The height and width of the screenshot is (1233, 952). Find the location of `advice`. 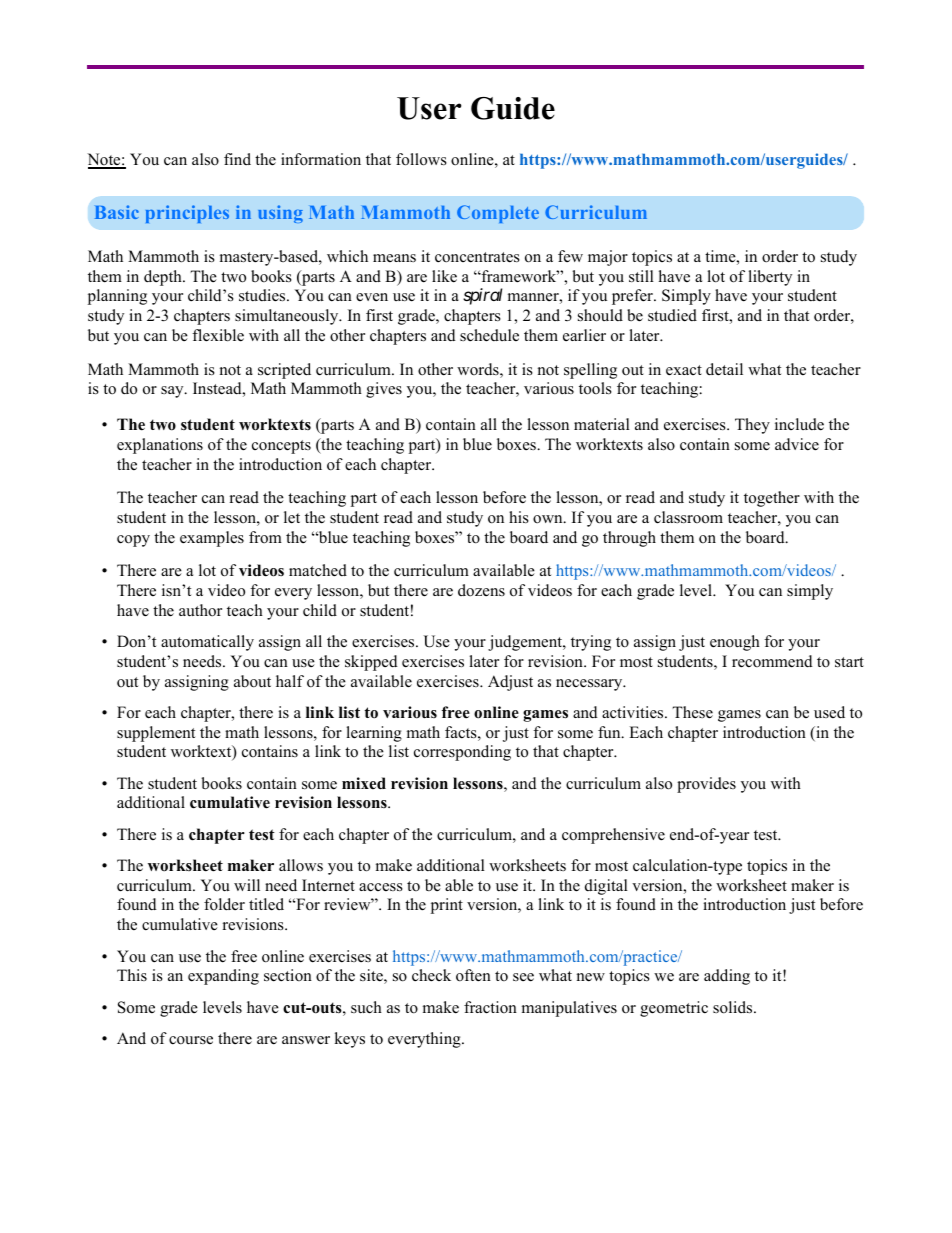

advice is located at coordinates (797, 444).
